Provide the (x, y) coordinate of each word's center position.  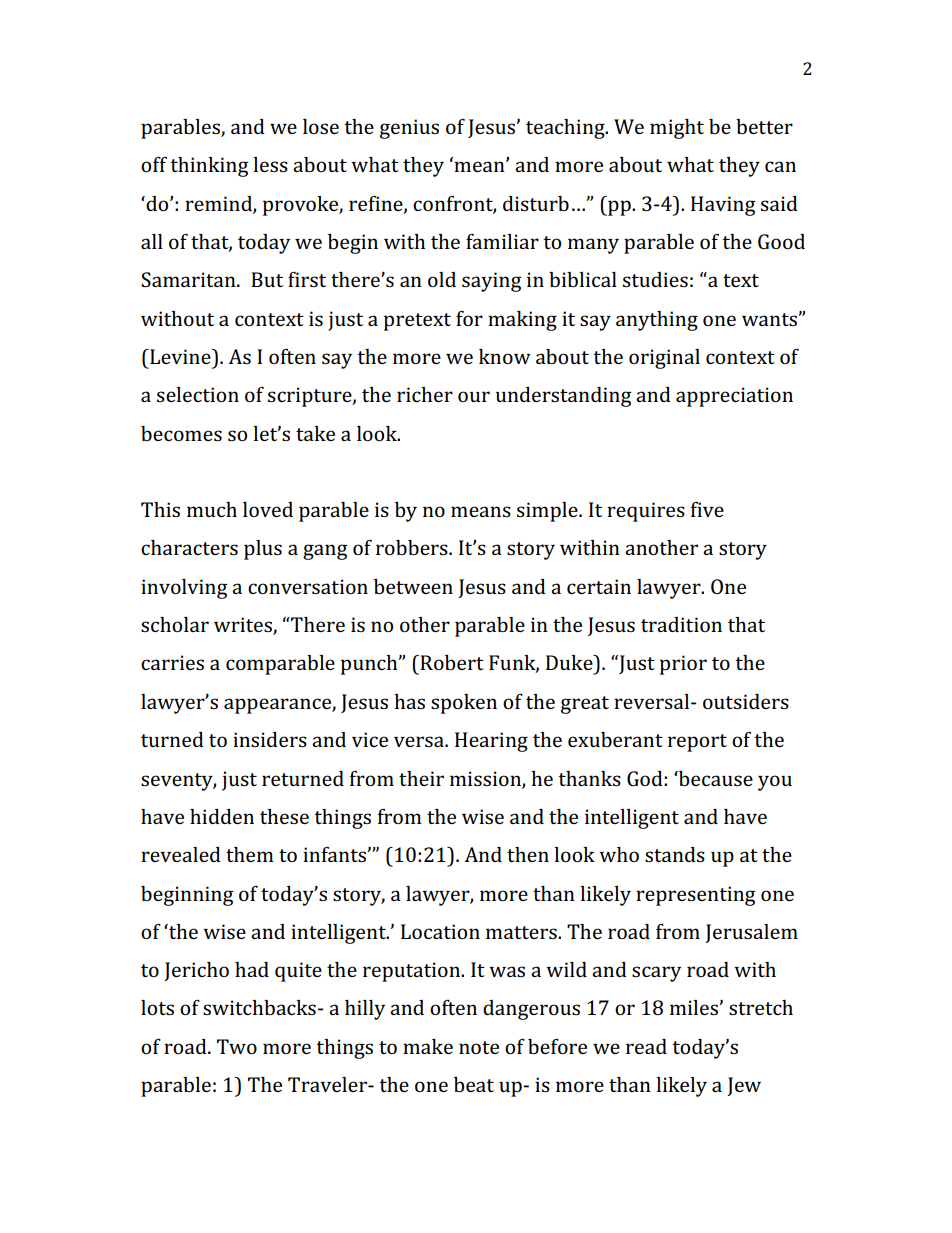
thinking (209, 167)
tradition (681, 624)
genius (409, 129)
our (474, 396)
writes (244, 626)
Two (237, 1046)
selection (198, 394)
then (528, 854)
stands (675, 854)
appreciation (734, 397)
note (479, 1047)
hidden (222, 816)
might (677, 129)
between (413, 586)
